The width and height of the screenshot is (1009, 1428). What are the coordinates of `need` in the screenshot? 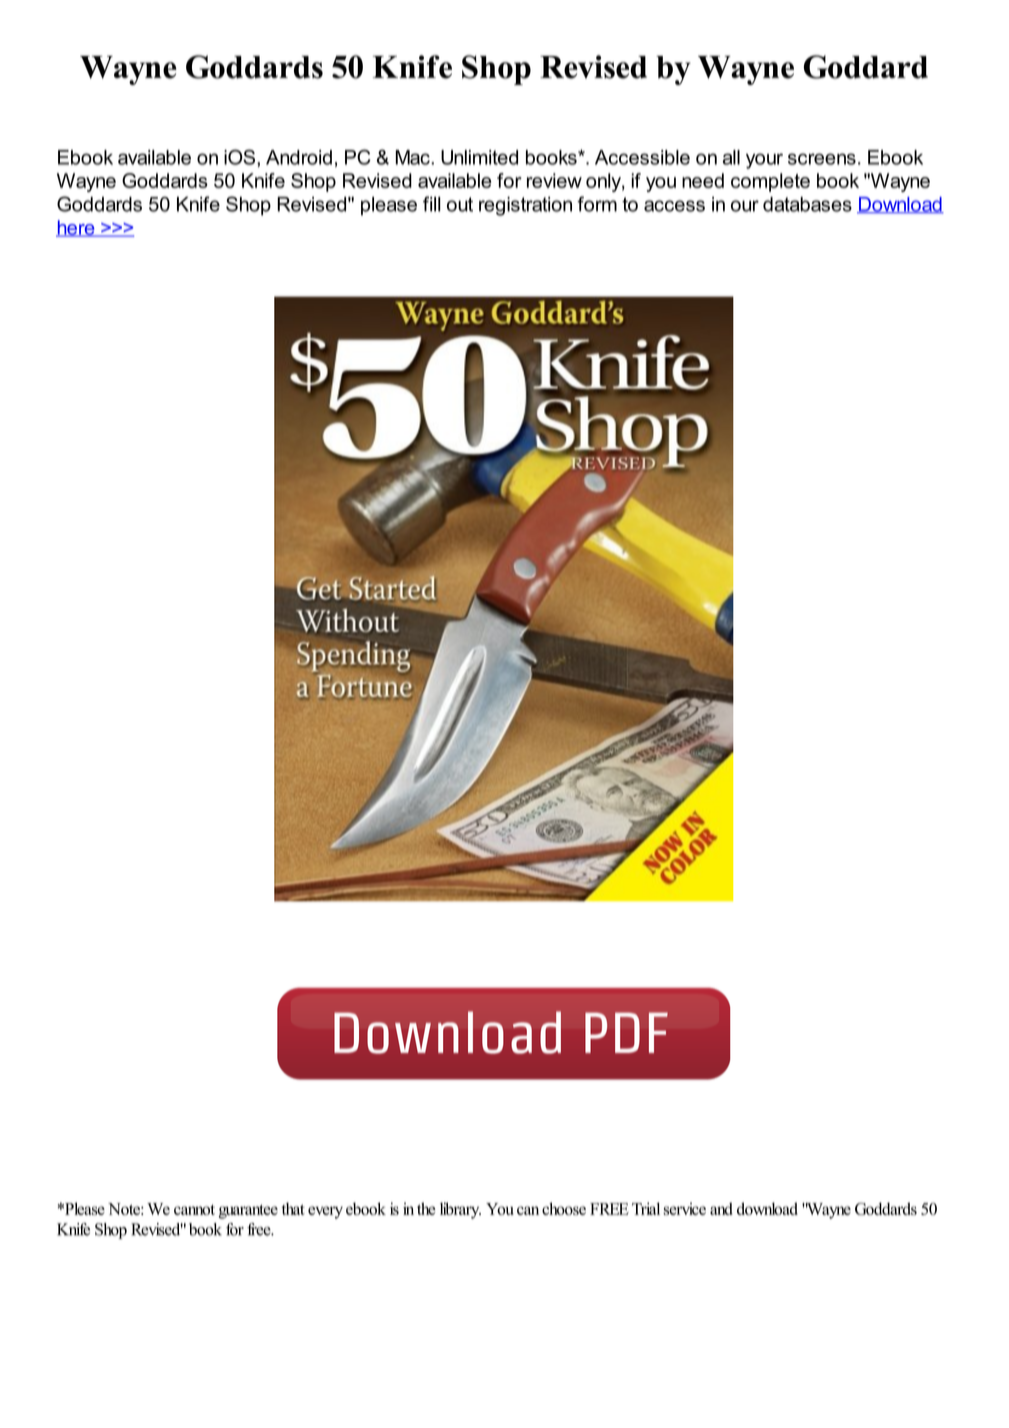 It's located at (703, 180).
